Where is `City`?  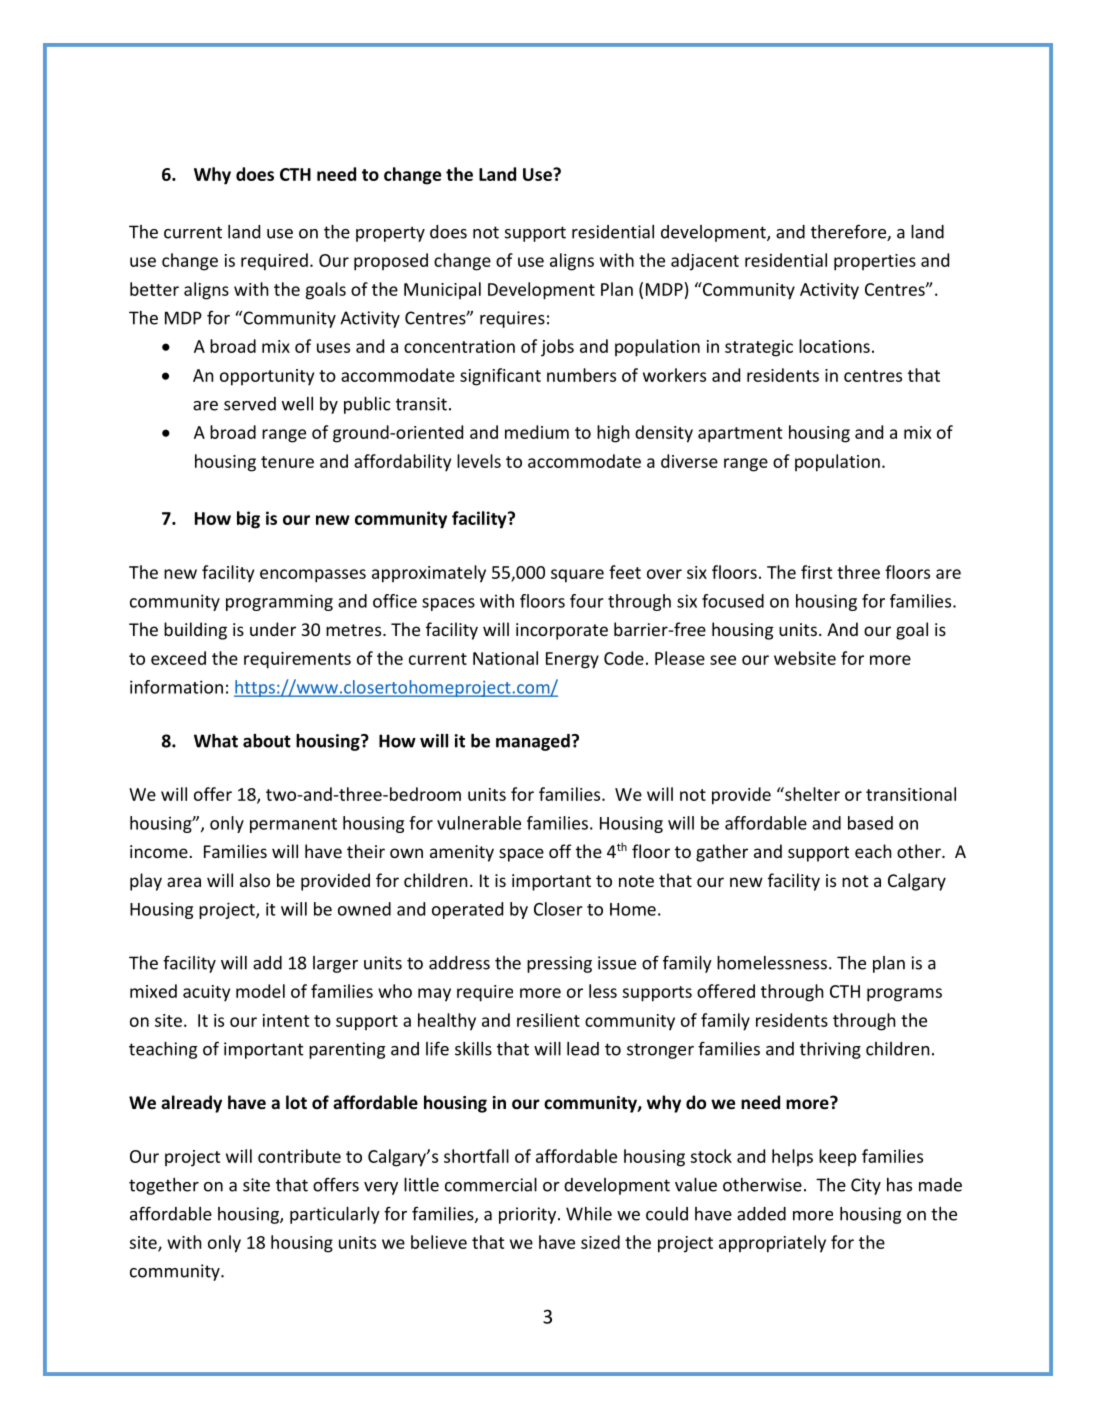
City is located at coordinates (866, 1186).
